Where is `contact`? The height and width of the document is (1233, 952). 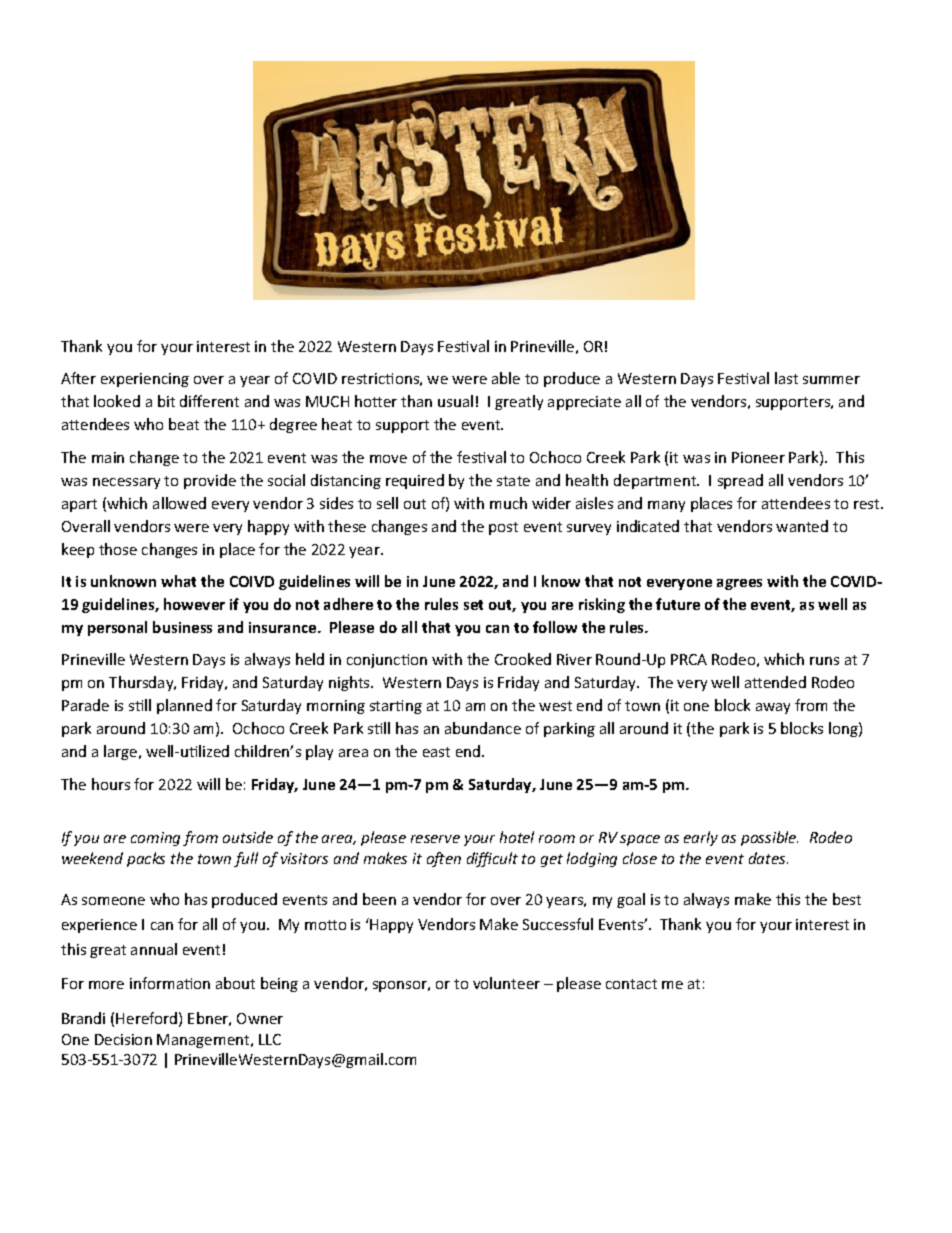 contact is located at coordinates (631, 984).
